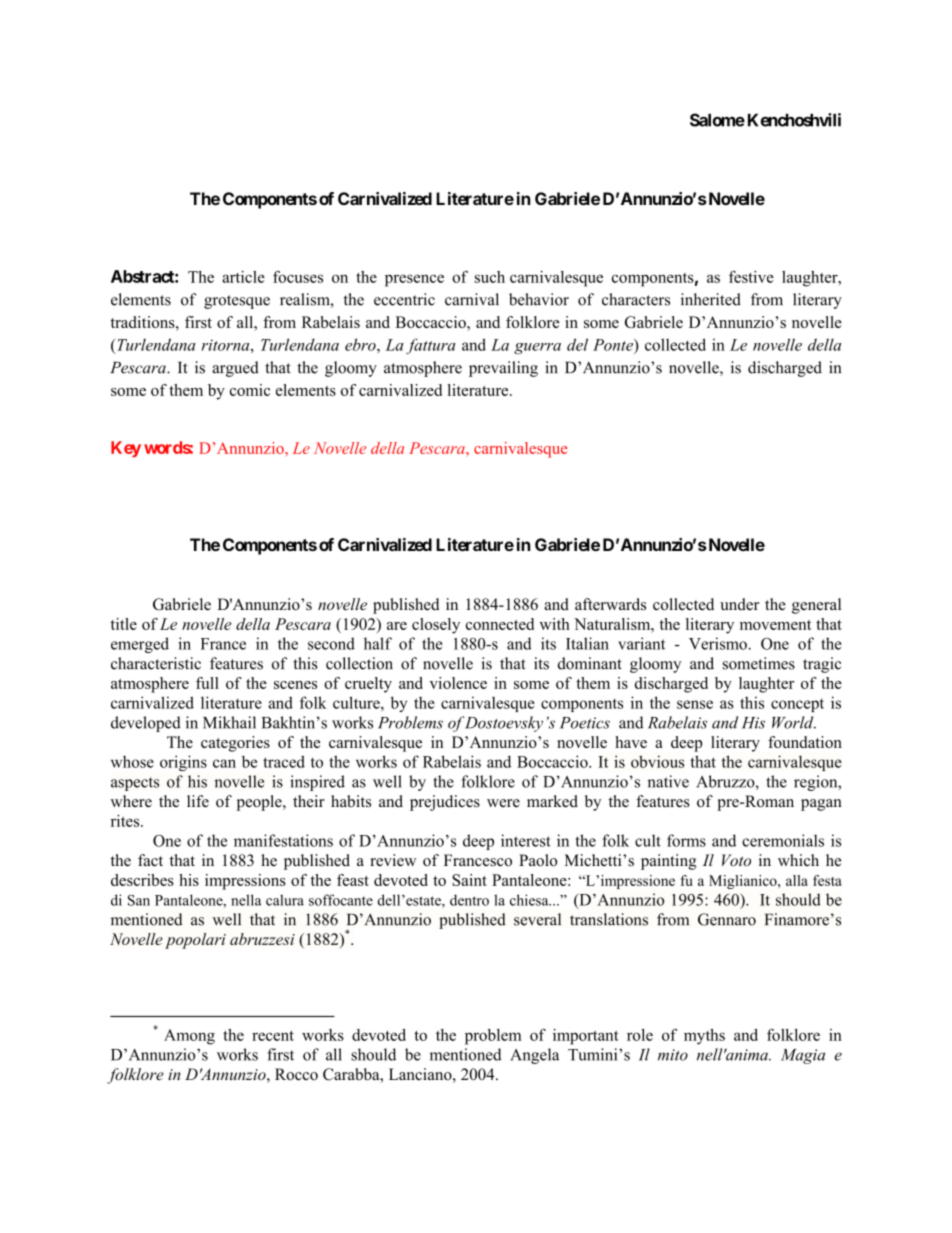 This document has height=1233, width=952. I want to click on Among, so click(189, 1037).
